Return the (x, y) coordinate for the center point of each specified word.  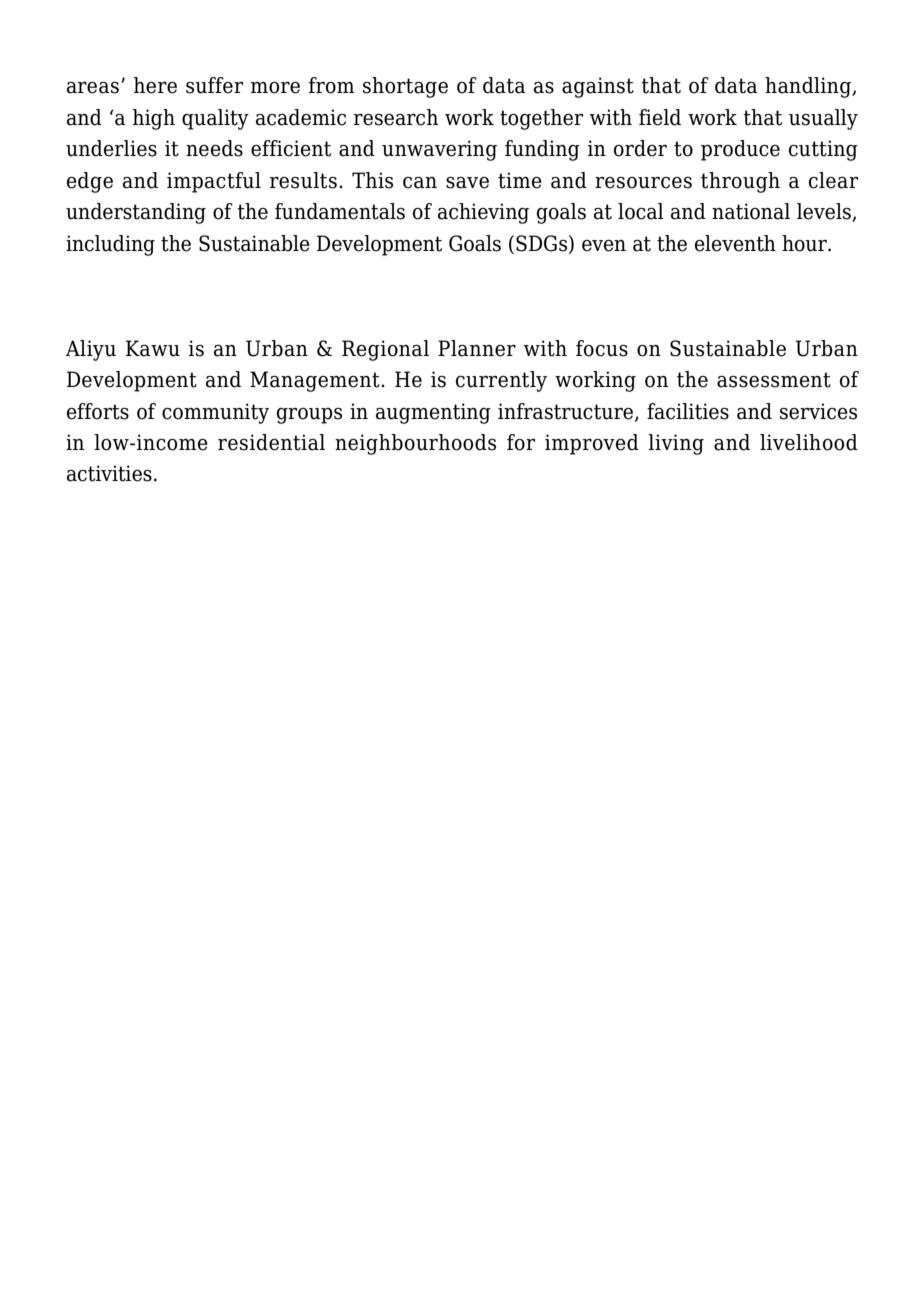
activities (109, 473)
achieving (483, 213)
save (467, 183)
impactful (214, 182)
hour (805, 243)
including (110, 245)
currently (501, 381)
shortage (405, 87)
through (740, 182)
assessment (774, 380)
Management (316, 381)
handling (809, 87)
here (155, 85)
